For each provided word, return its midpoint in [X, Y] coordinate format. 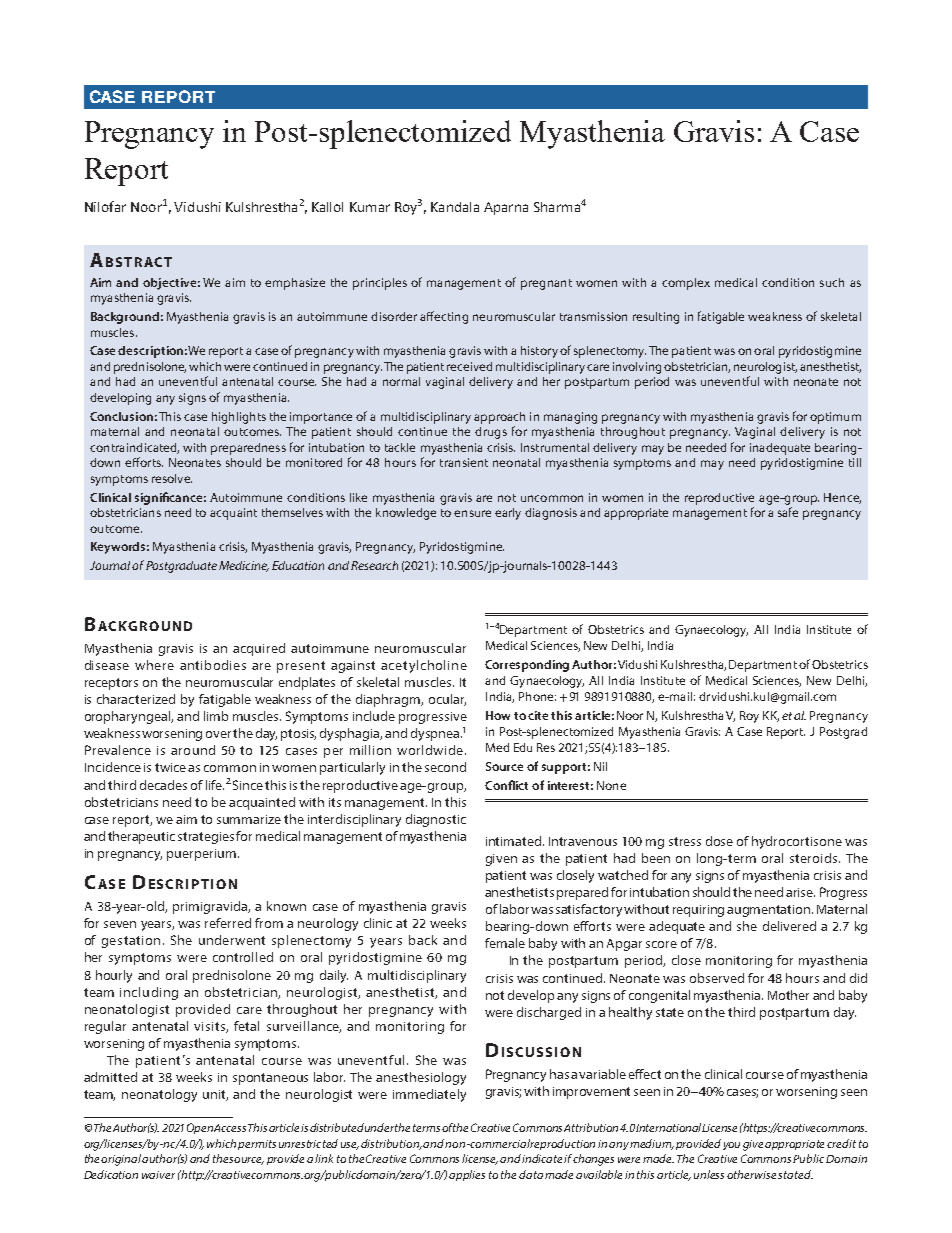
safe [788, 512]
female [505, 943]
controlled [243, 957]
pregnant [546, 284]
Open [200, 1128]
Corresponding [527, 666]
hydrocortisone [797, 842]
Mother [788, 995]
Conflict [506, 785]
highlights [239, 418]
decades [163, 785]
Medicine [244, 566]
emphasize [295, 284]
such [832, 282]
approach [499, 418]
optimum [835, 418]
